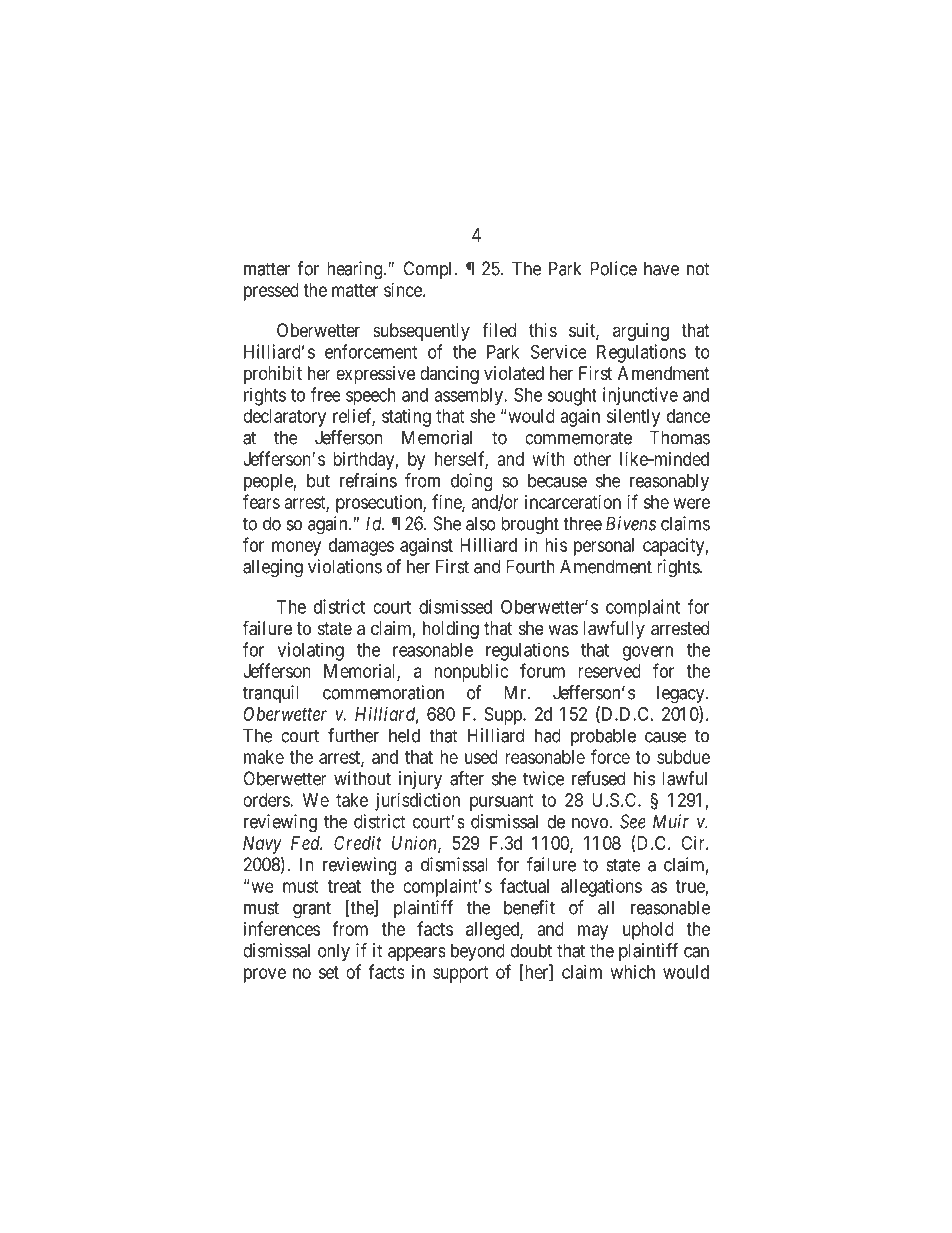 The image size is (952, 1233). Describe the element at coordinates (682, 694) in the page. I see `legacy` at that location.
